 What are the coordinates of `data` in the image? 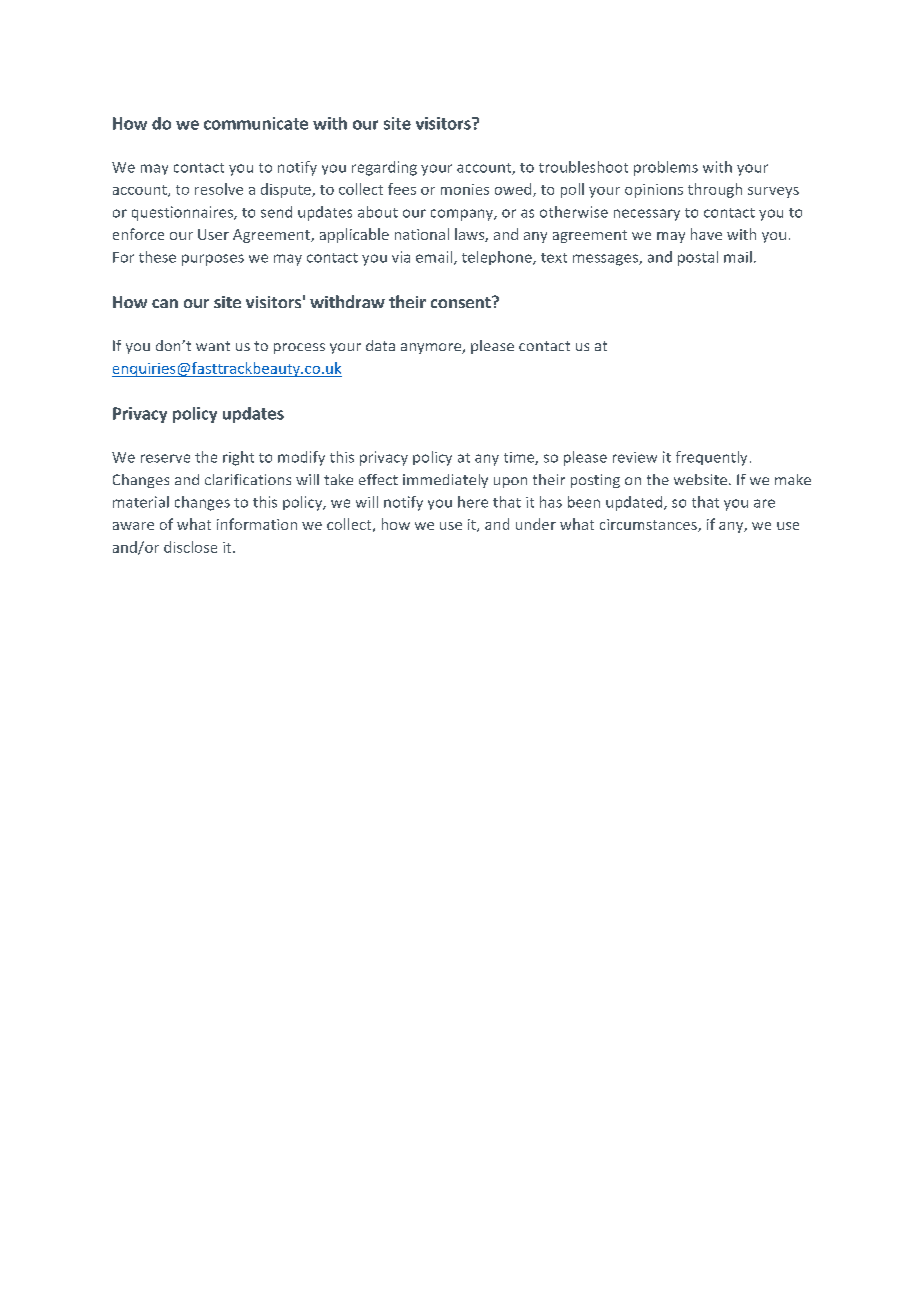 It's located at (380, 345).
